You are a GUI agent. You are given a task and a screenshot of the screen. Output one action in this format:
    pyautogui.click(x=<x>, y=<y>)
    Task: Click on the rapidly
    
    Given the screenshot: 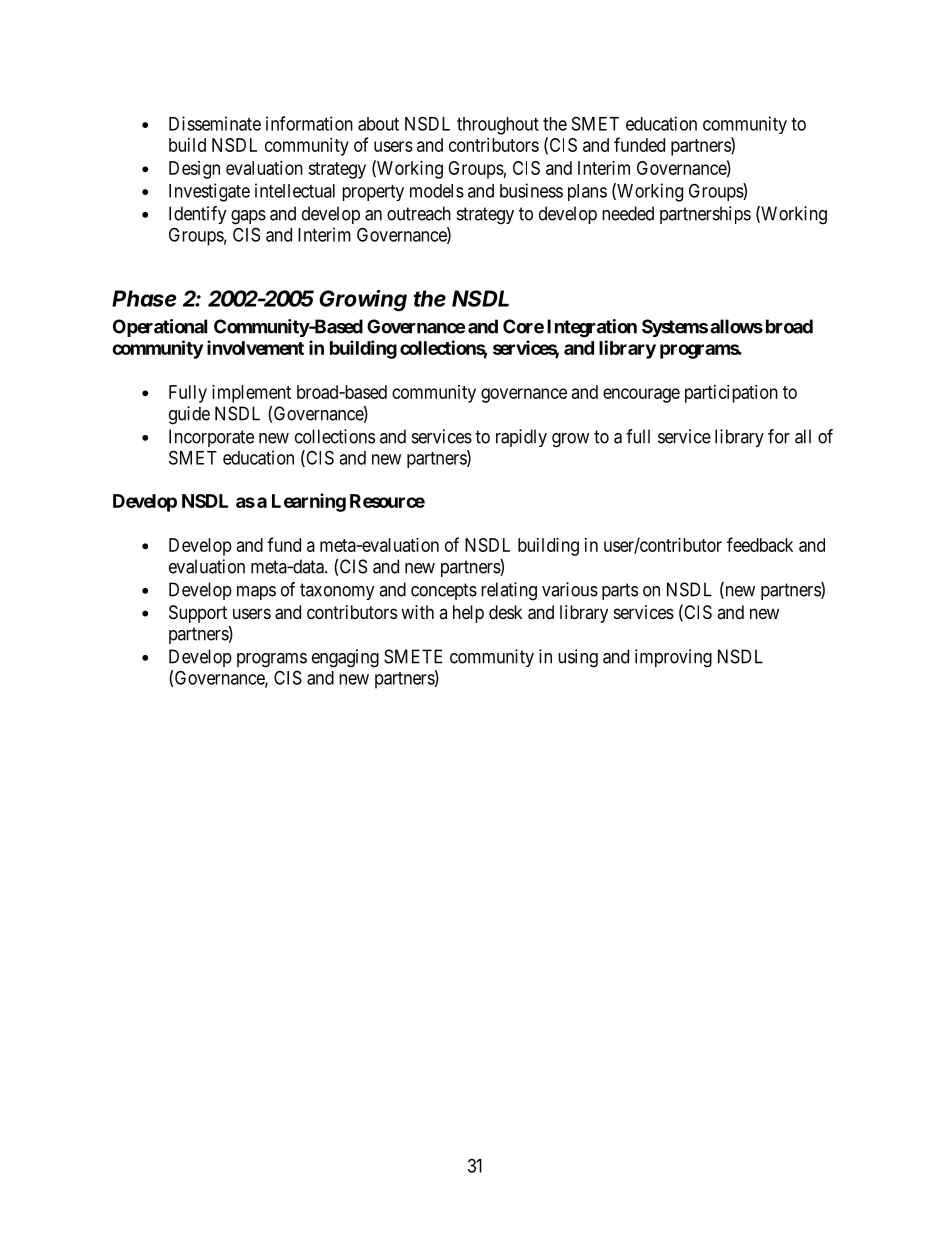 What is the action you would take?
    pyautogui.click(x=521, y=438)
